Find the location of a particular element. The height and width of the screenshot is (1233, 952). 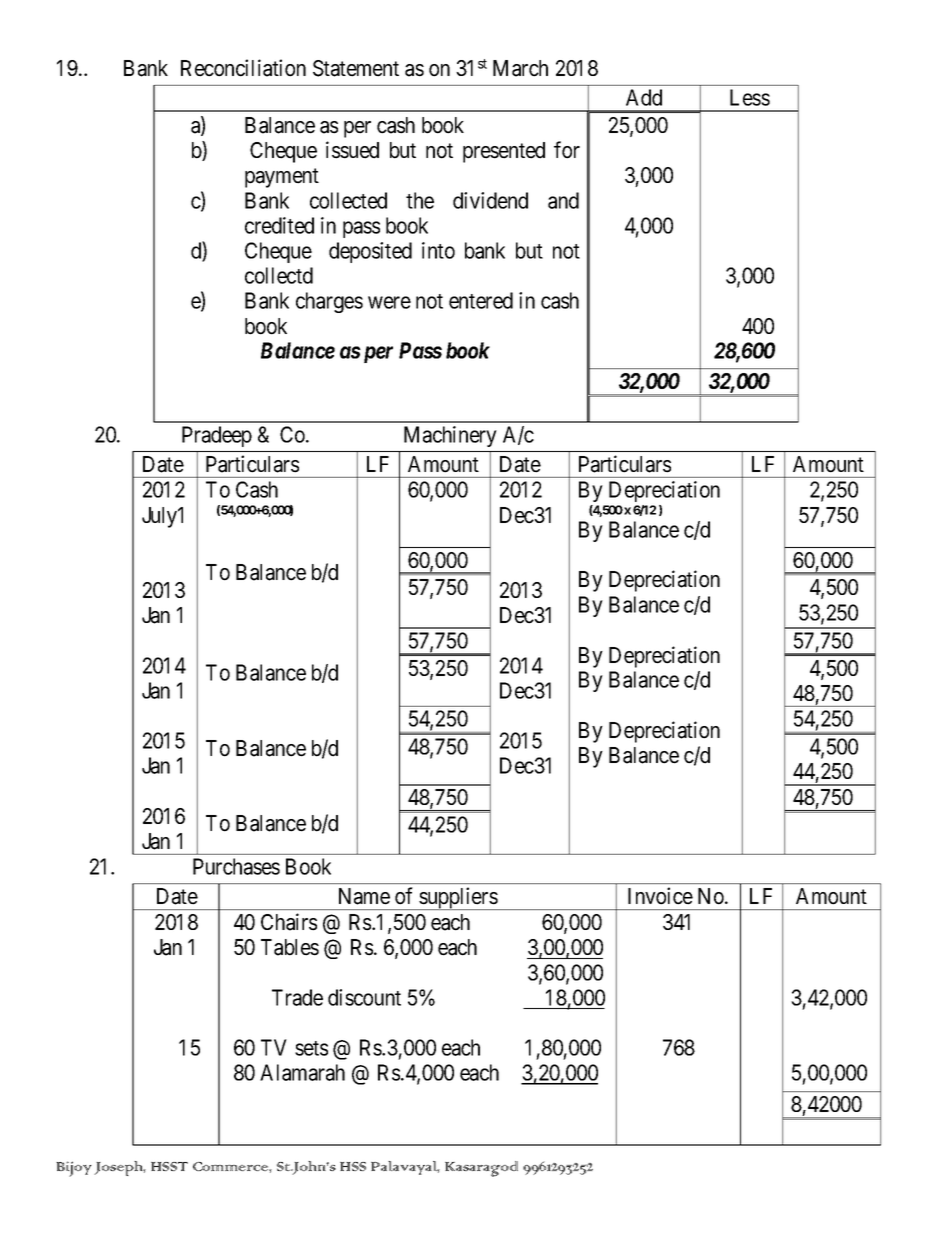

charges is located at coordinates (329, 302).
